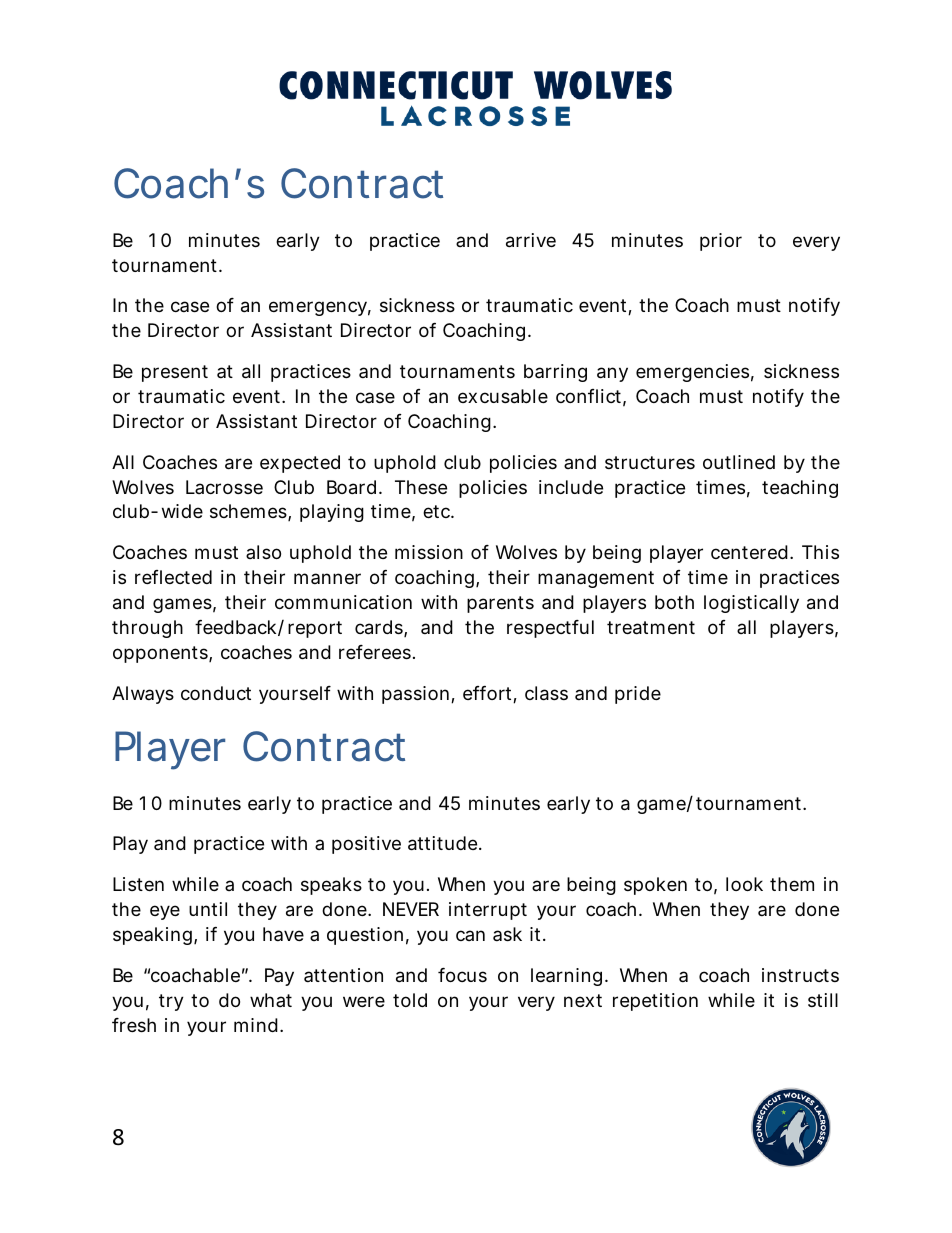  What do you see at coordinates (503, 396) in the document?
I see `excusable` at bounding box center [503, 396].
